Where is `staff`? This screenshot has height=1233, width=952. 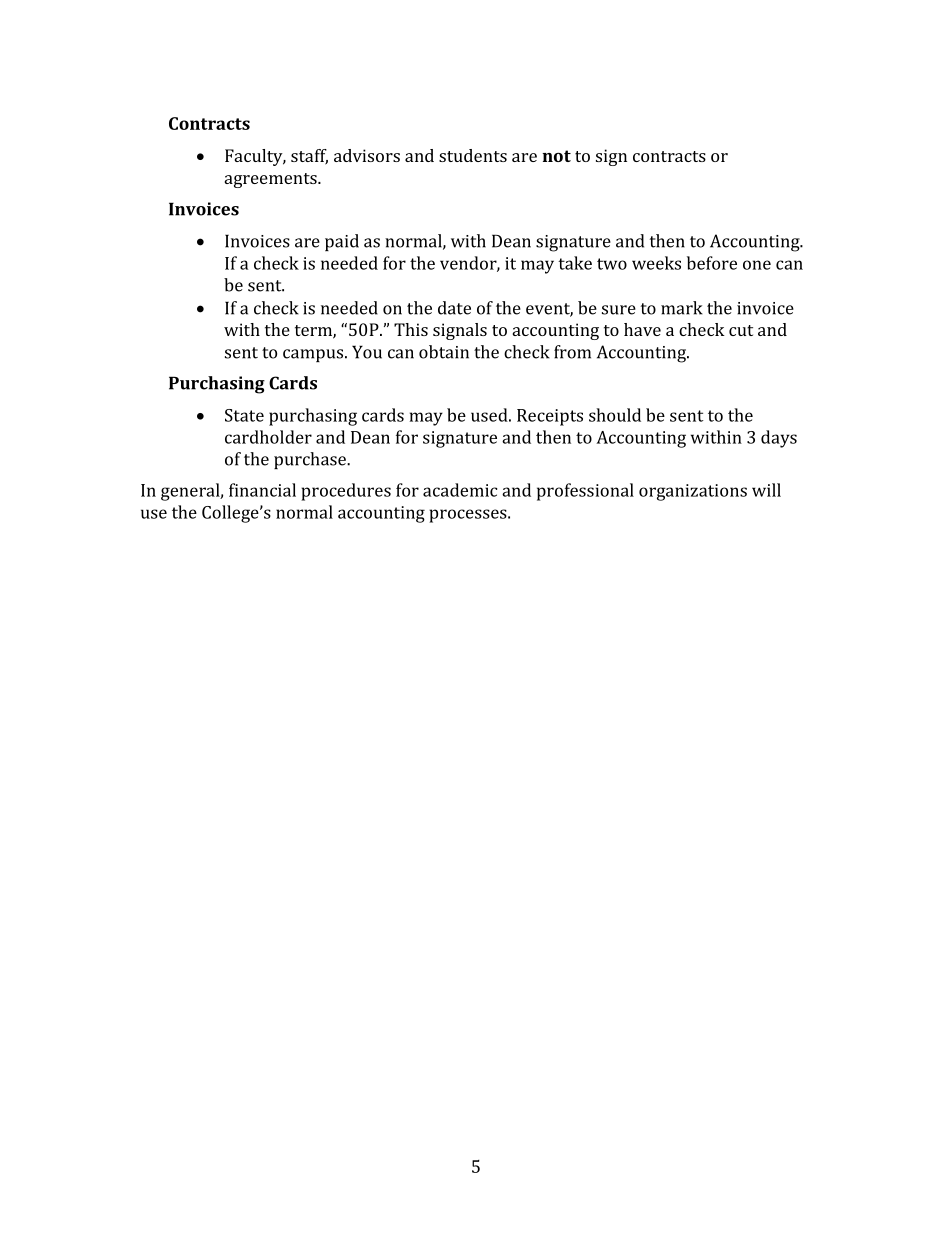 staff is located at coordinates (309, 157).
